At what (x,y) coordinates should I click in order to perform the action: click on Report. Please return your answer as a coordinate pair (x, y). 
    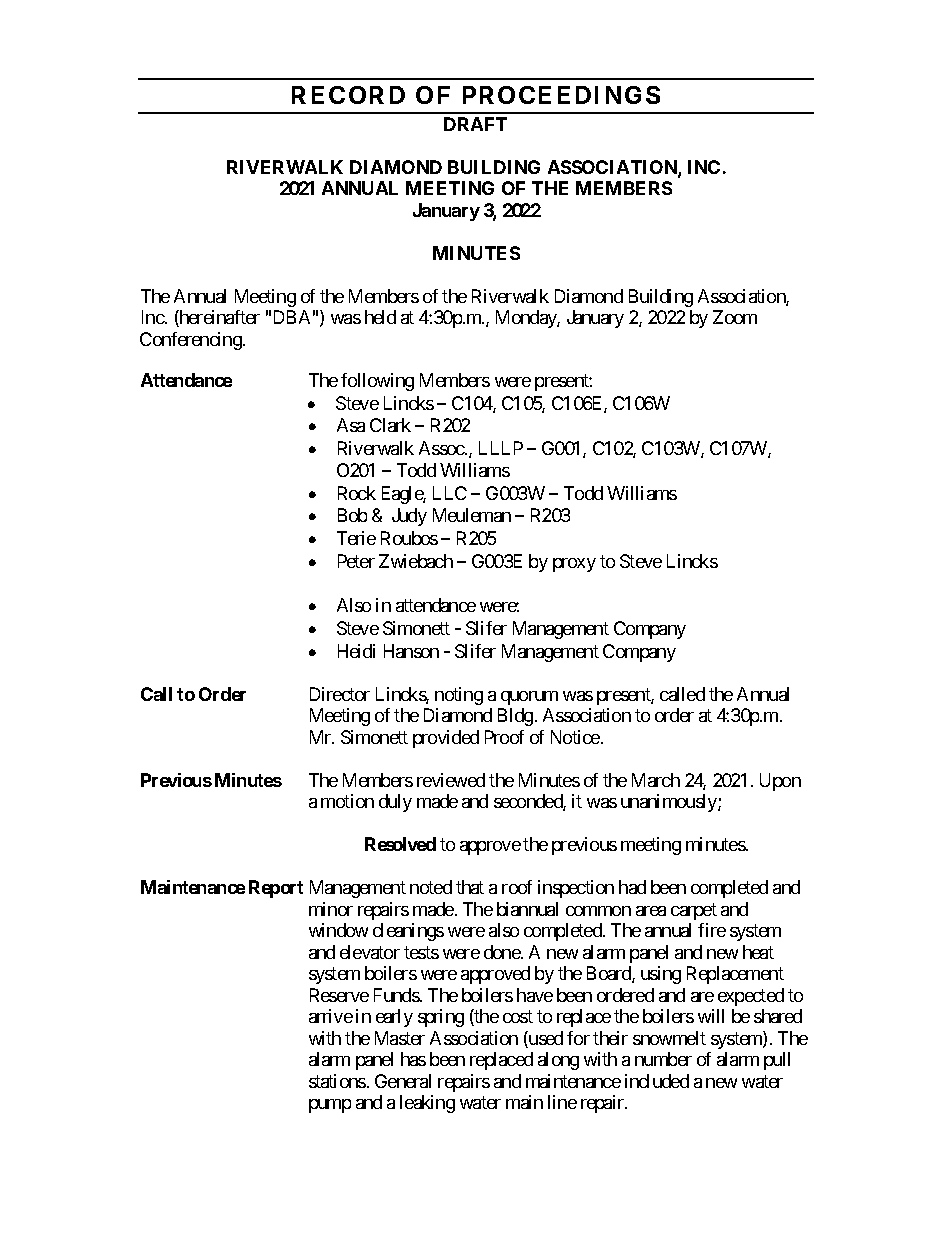
    Looking at the image, I should click on (276, 889).
